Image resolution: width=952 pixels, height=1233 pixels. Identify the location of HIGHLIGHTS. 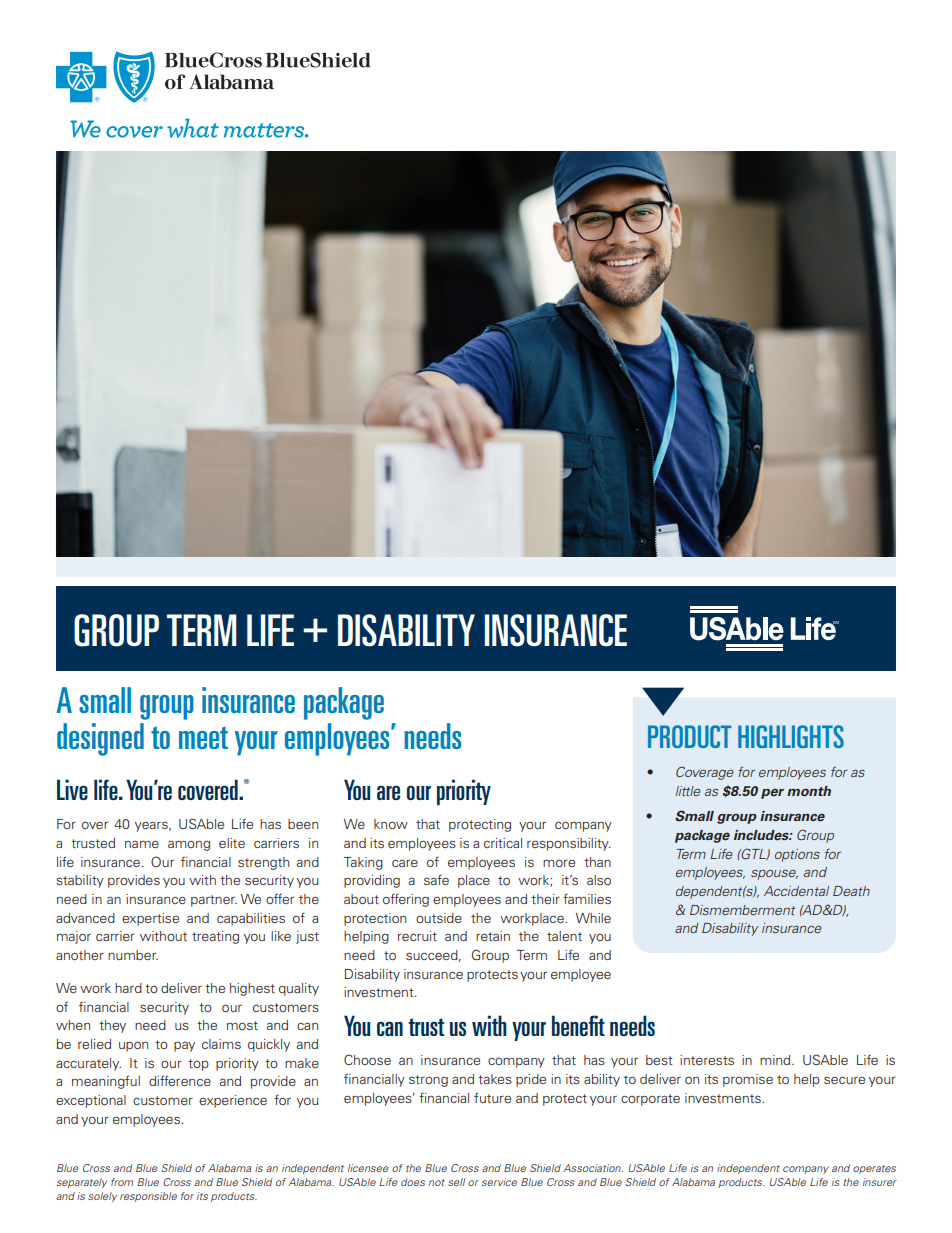
(791, 736).
